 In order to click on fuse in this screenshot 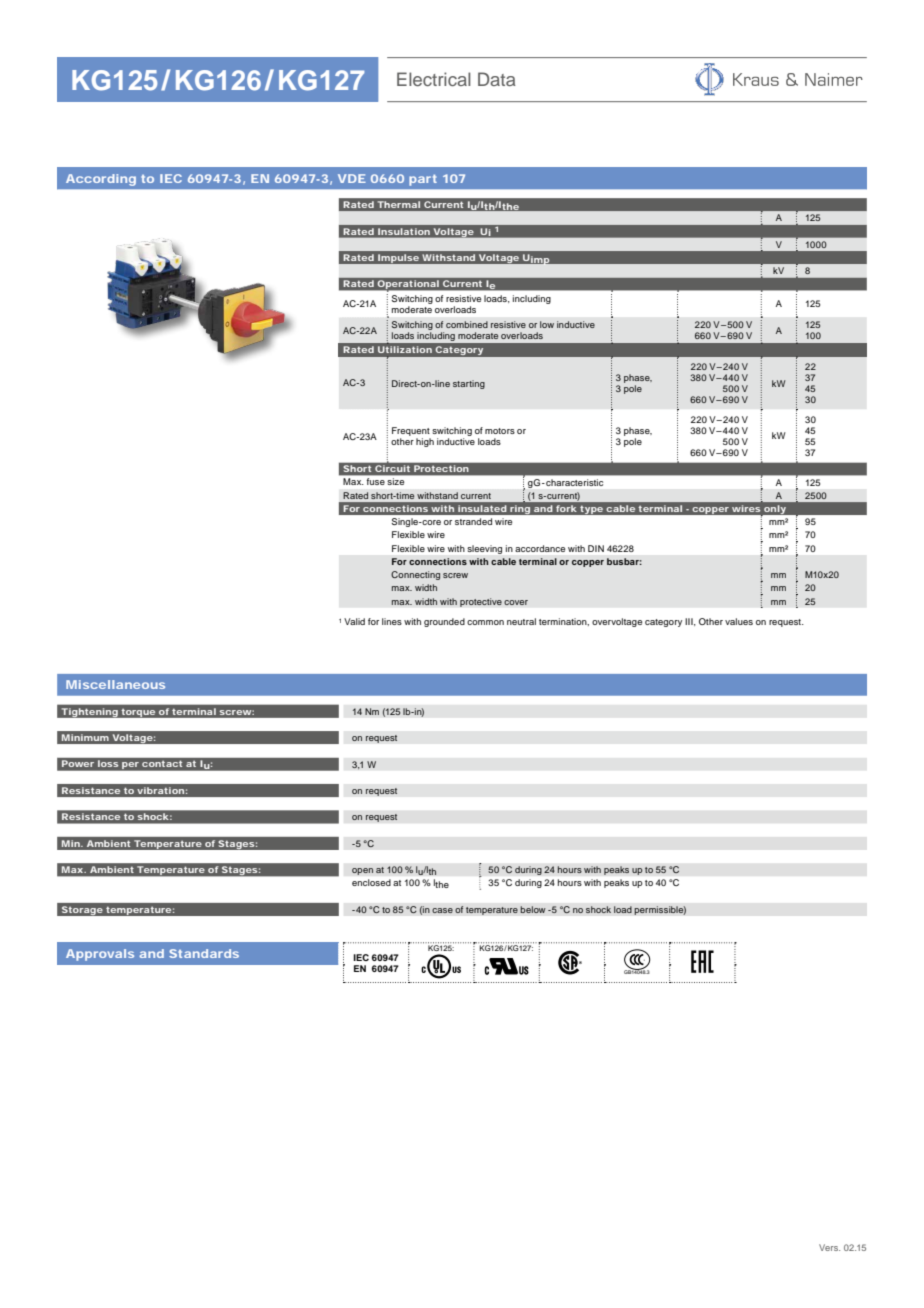, I will do `click(376, 481)`.
